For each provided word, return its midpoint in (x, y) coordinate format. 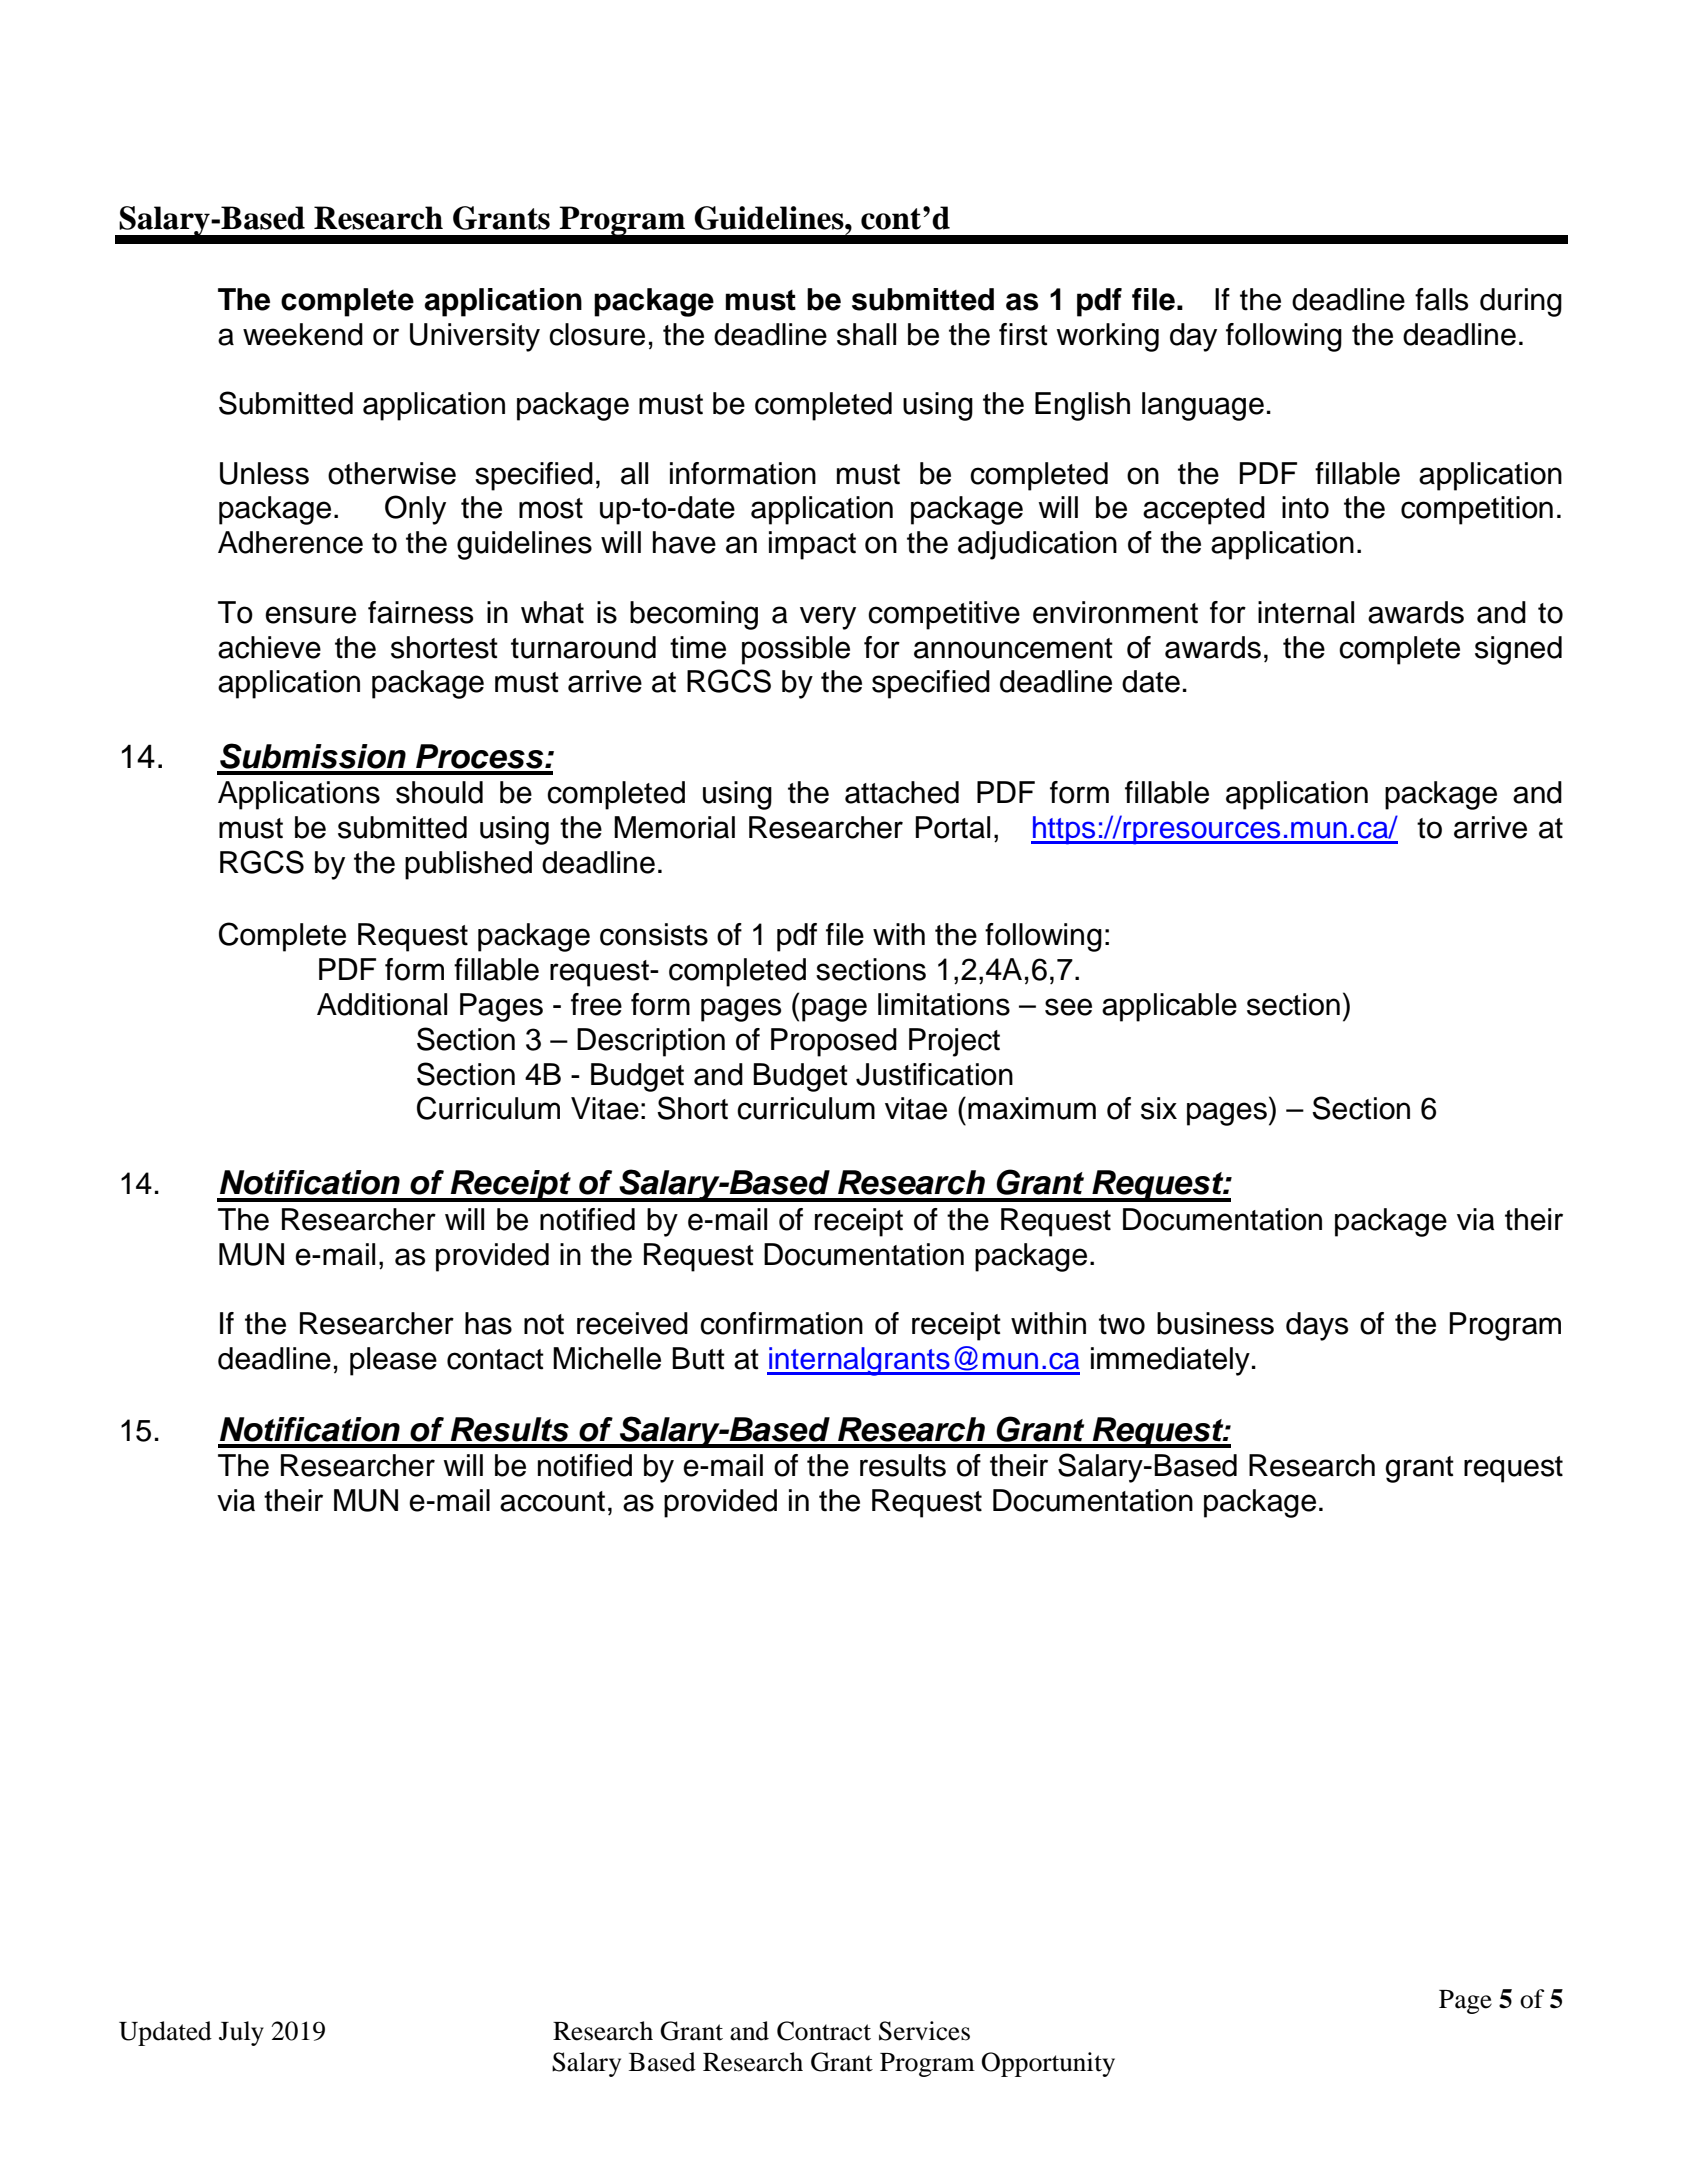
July (241, 2033)
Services (924, 2031)
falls (1441, 299)
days (1317, 1326)
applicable (1169, 1007)
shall (866, 334)
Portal (953, 827)
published (468, 865)
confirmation (781, 1323)
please (393, 1361)
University (475, 337)
